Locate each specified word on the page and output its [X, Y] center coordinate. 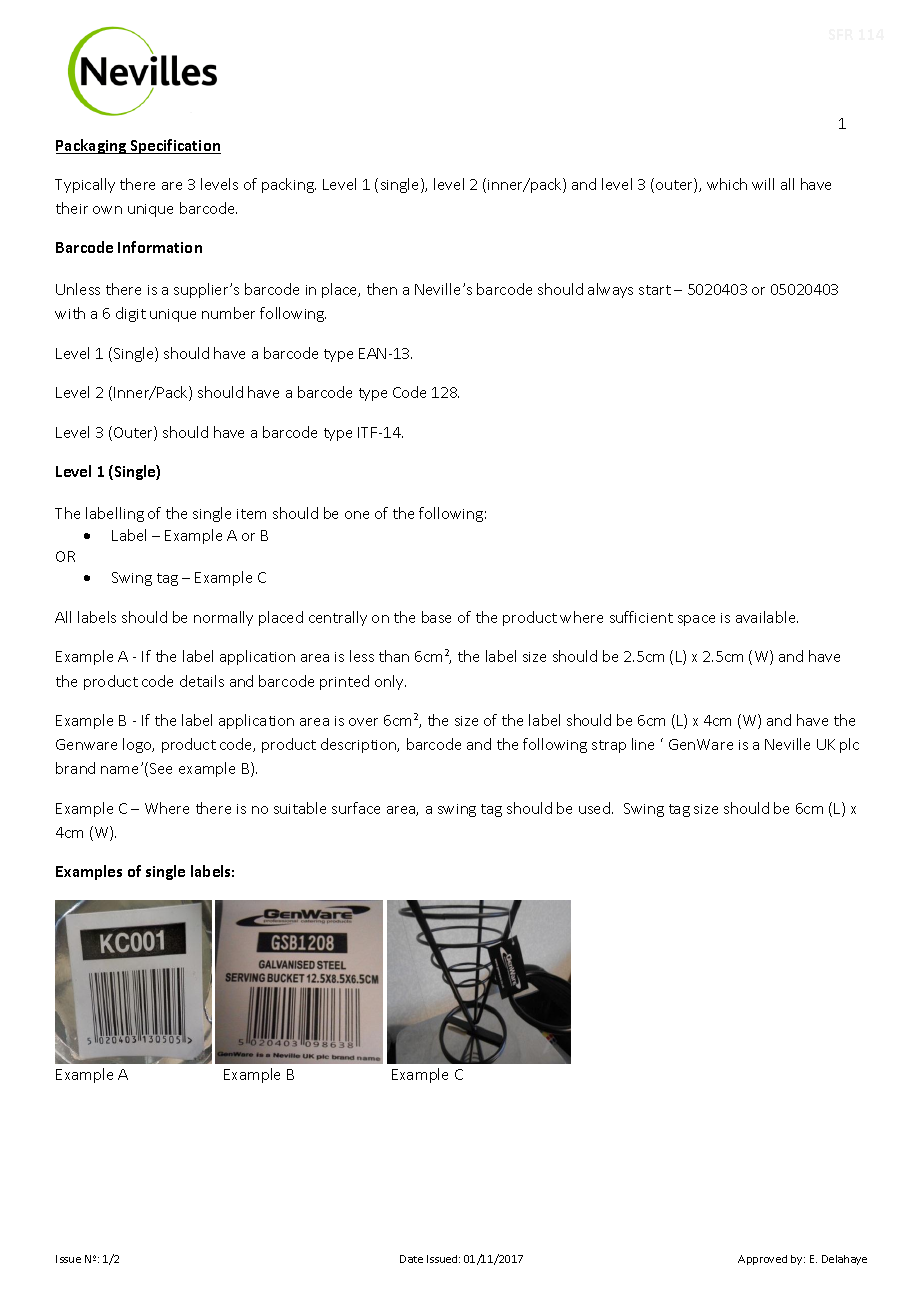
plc [849, 745]
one [357, 515]
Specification [175, 146]
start [655, 290]
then [382, 289]
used [596, 808]
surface [356, 808]
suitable [300, 808]
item [251, 514]
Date [411, 1259]
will [763, 184]
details [202, 681]
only [390, 682]
